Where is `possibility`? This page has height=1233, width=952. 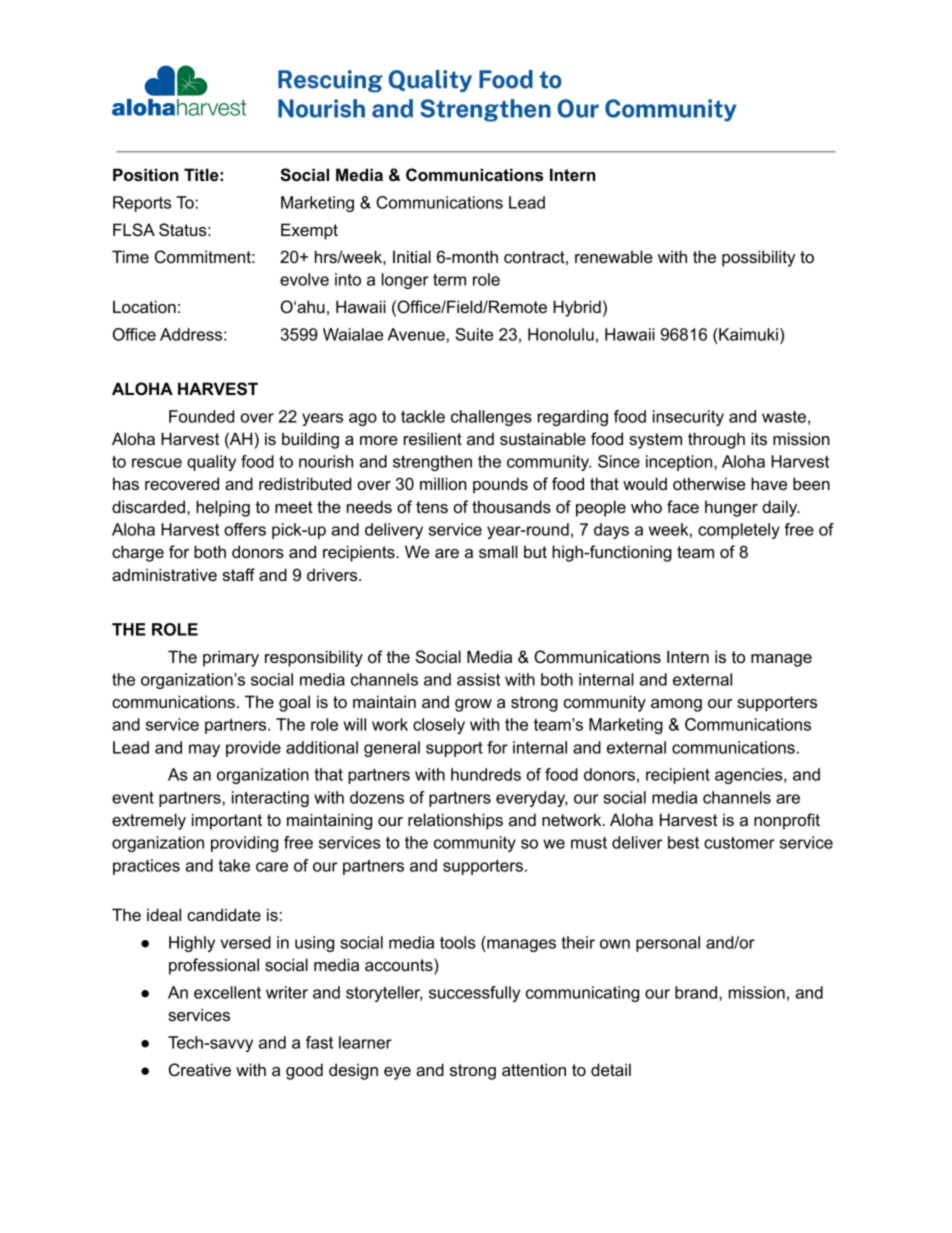 possibility is located at coordinates (759, 258).
